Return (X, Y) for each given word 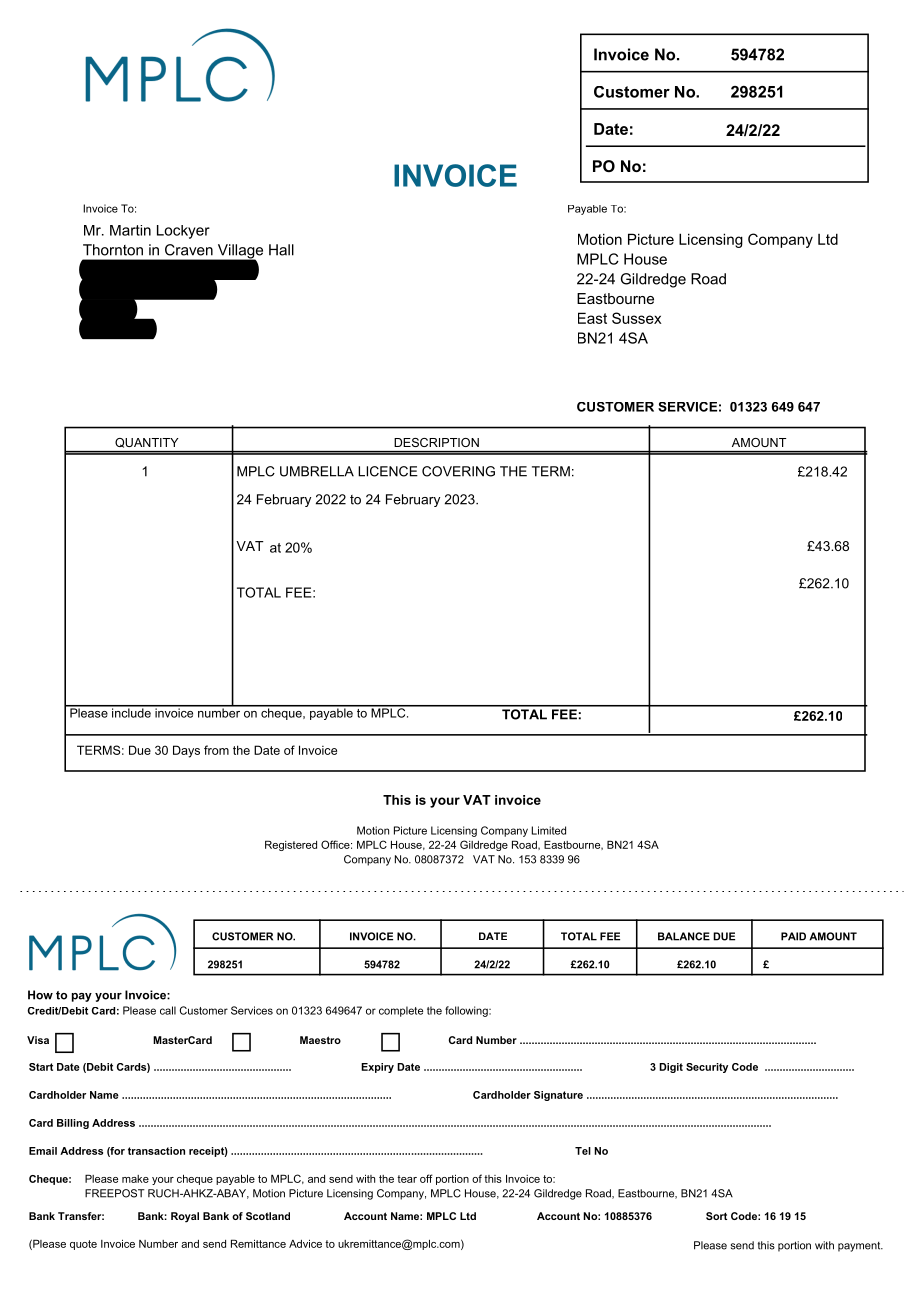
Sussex (637, 318)
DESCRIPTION (436, 442)
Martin (130, 230)
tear (407, 1179)
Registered (291, 845)
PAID (793, 936)
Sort (716, 1216)
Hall (281, 250)
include (131, 712)
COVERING (458, 471)
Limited (549, 830)
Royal (185, 1217)
